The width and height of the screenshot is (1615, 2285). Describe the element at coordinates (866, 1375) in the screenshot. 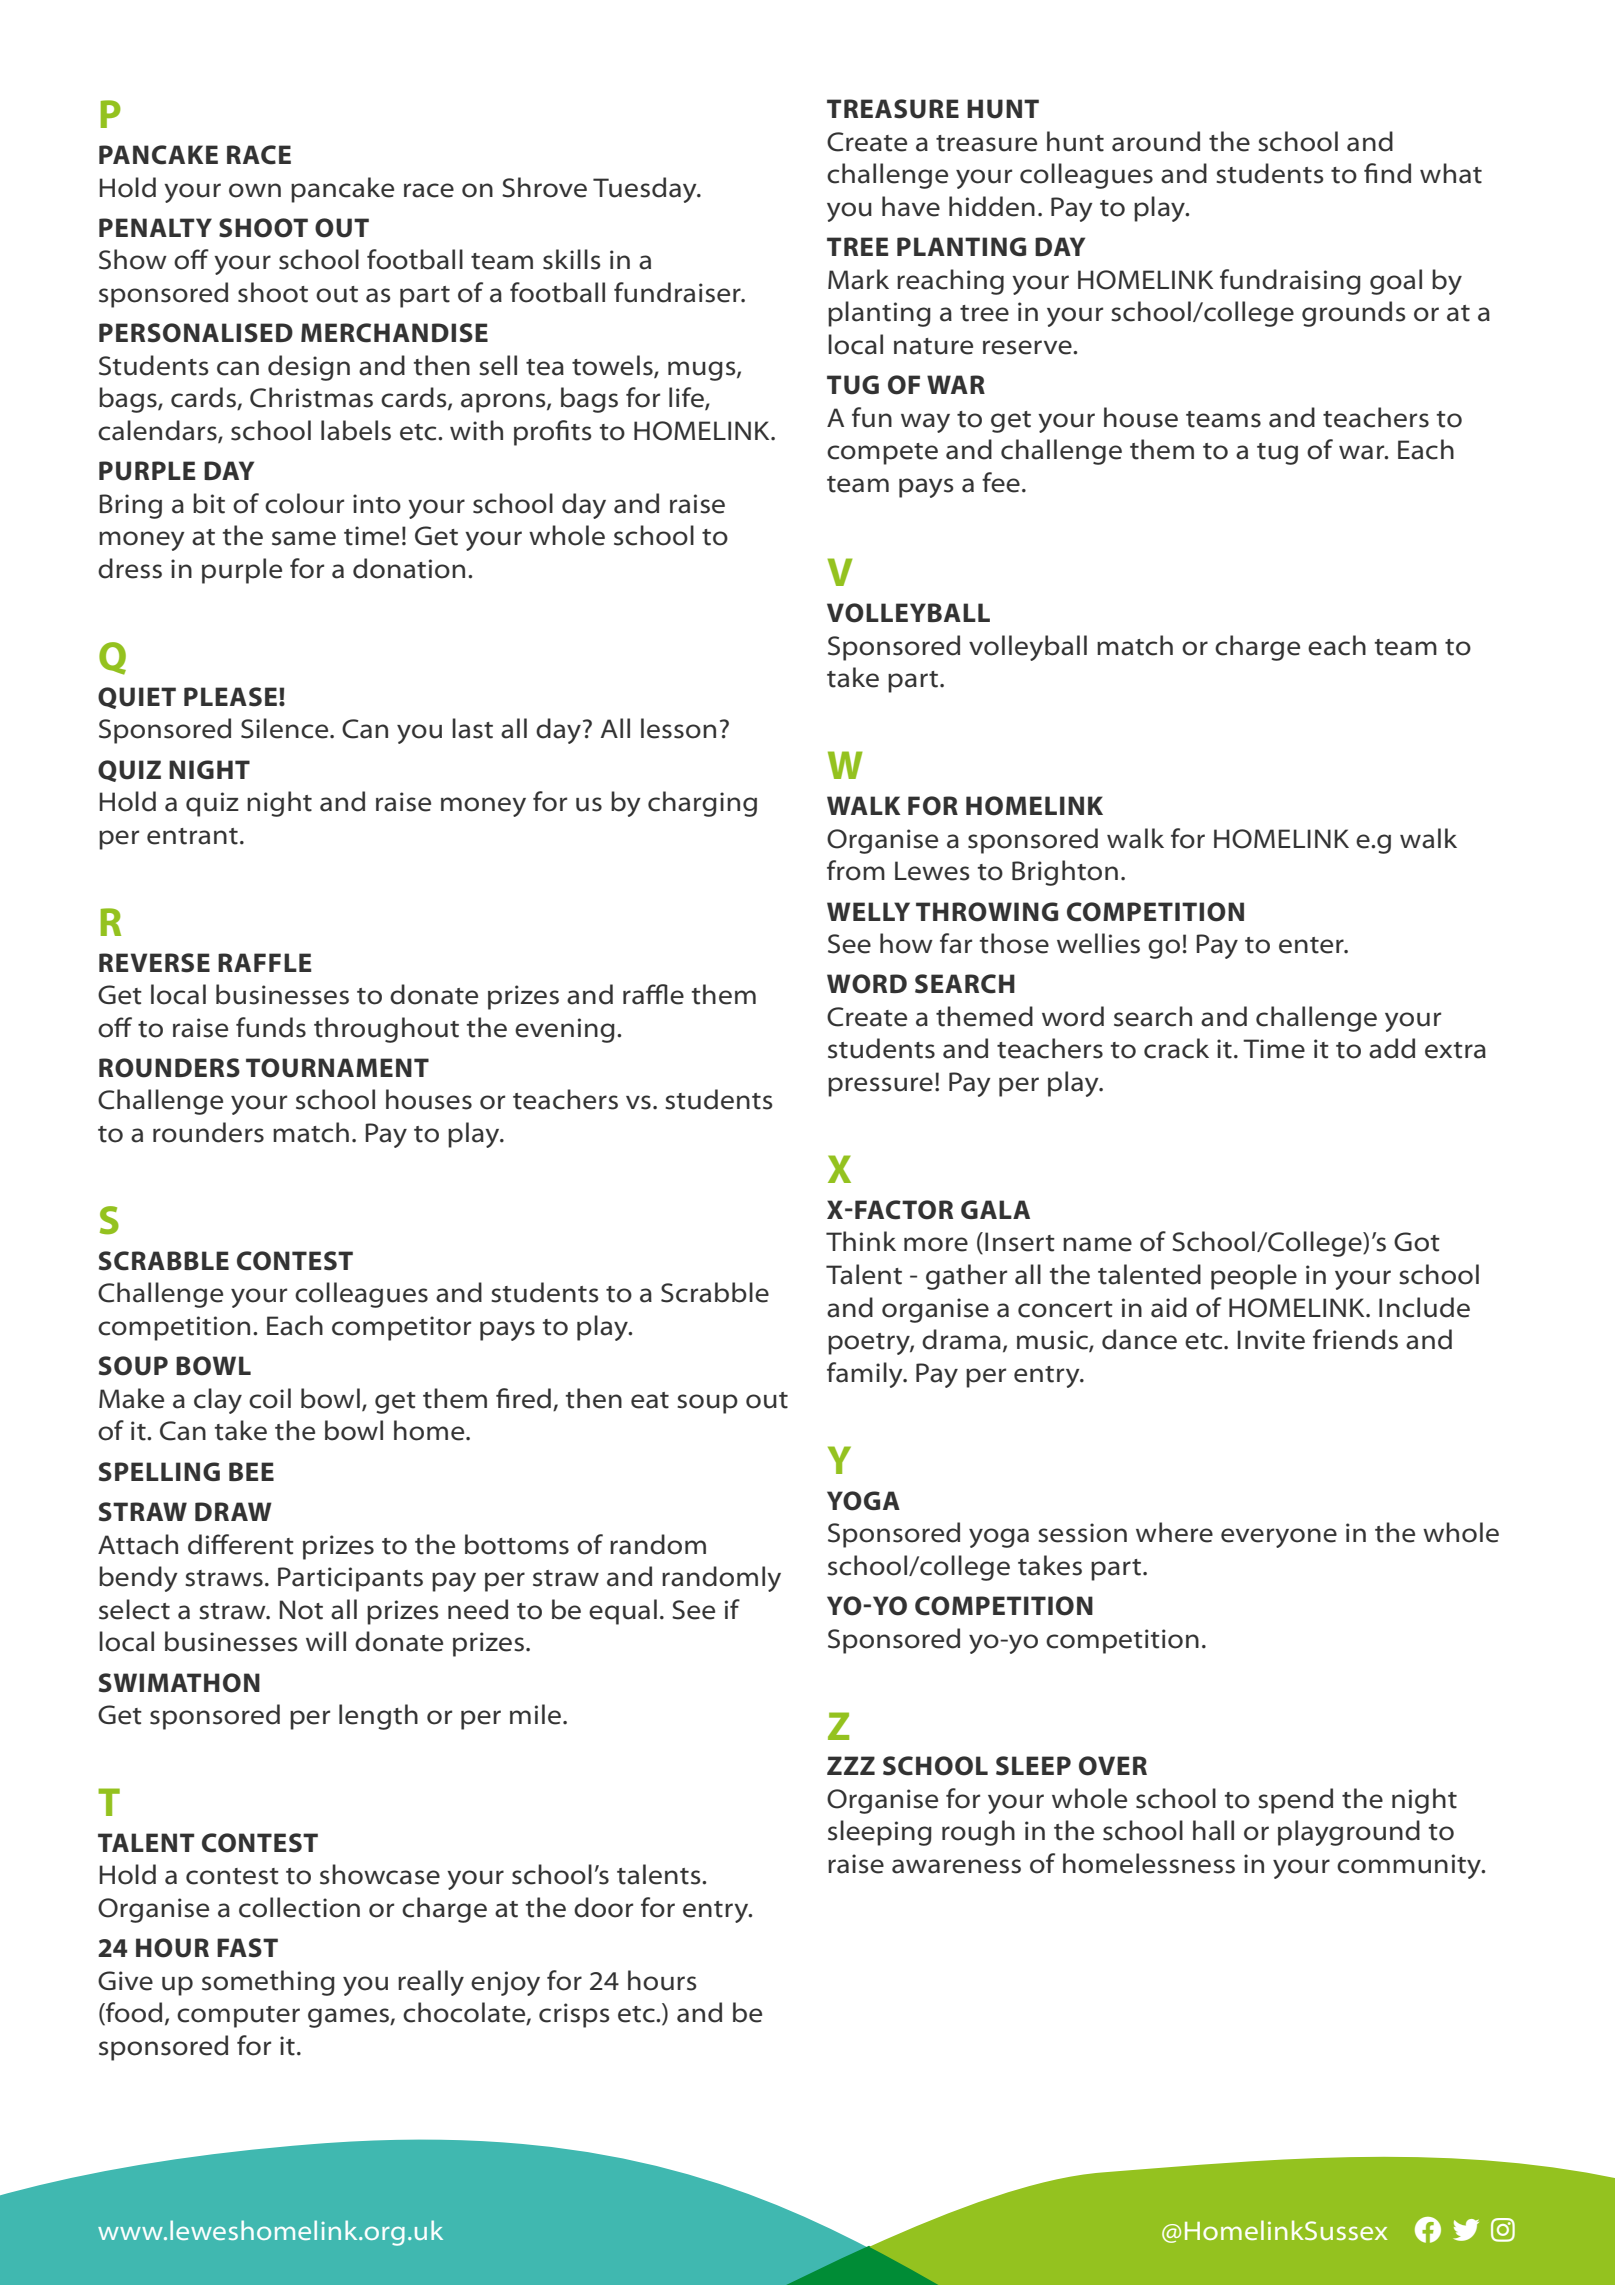

I see `family` at that location.
